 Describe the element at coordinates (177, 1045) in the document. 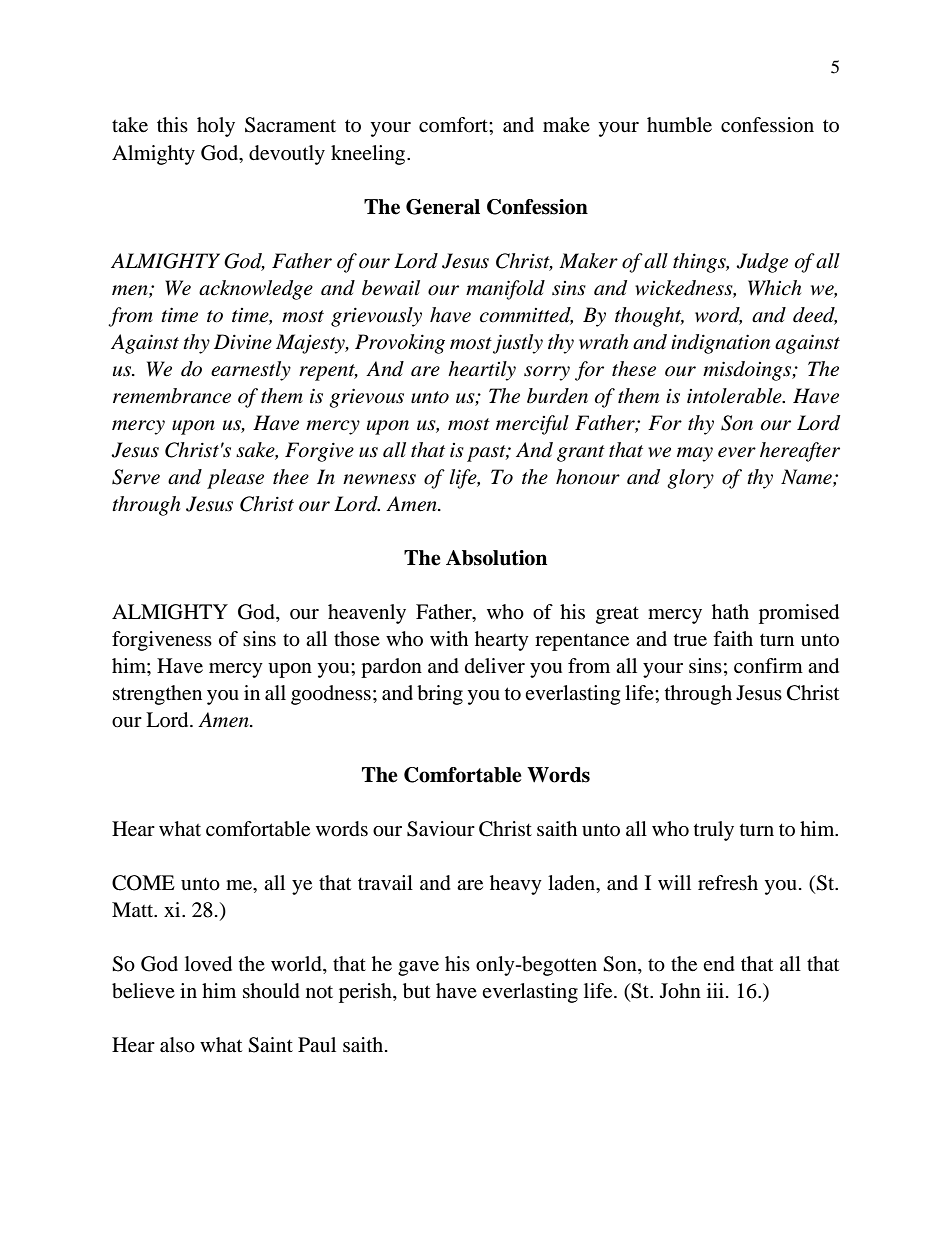

I see `also` at that location.
